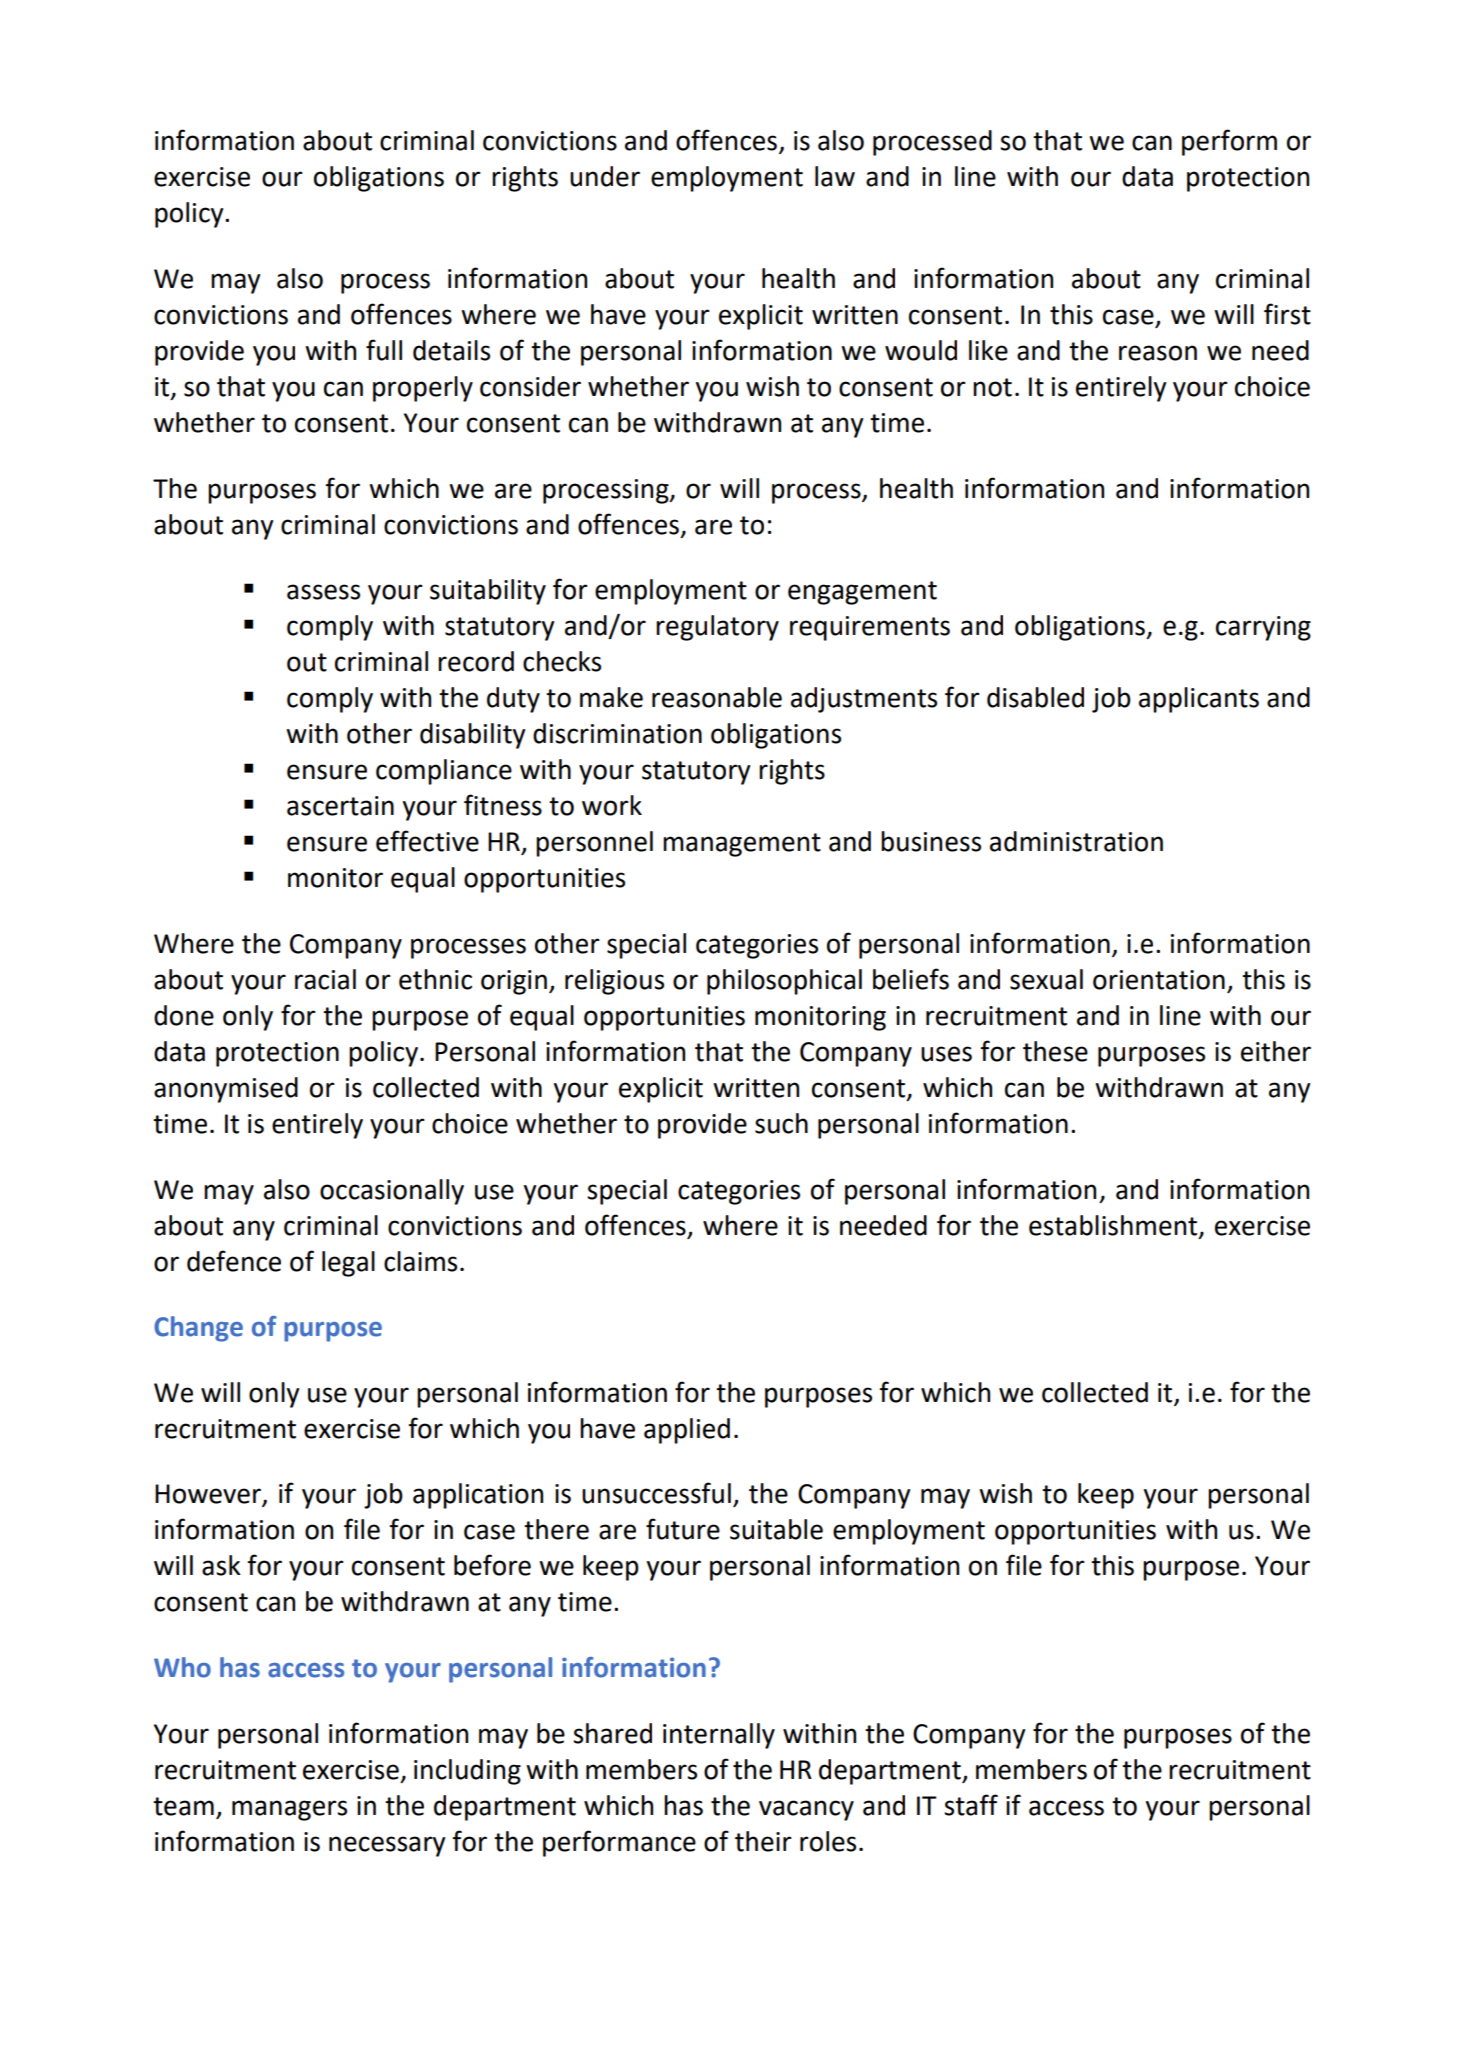 The height and width of the page is (2071, 1465). What do you see at coordinates (617, 733) in the page?
I see `discrimination` at bounding box center [617, 733].
